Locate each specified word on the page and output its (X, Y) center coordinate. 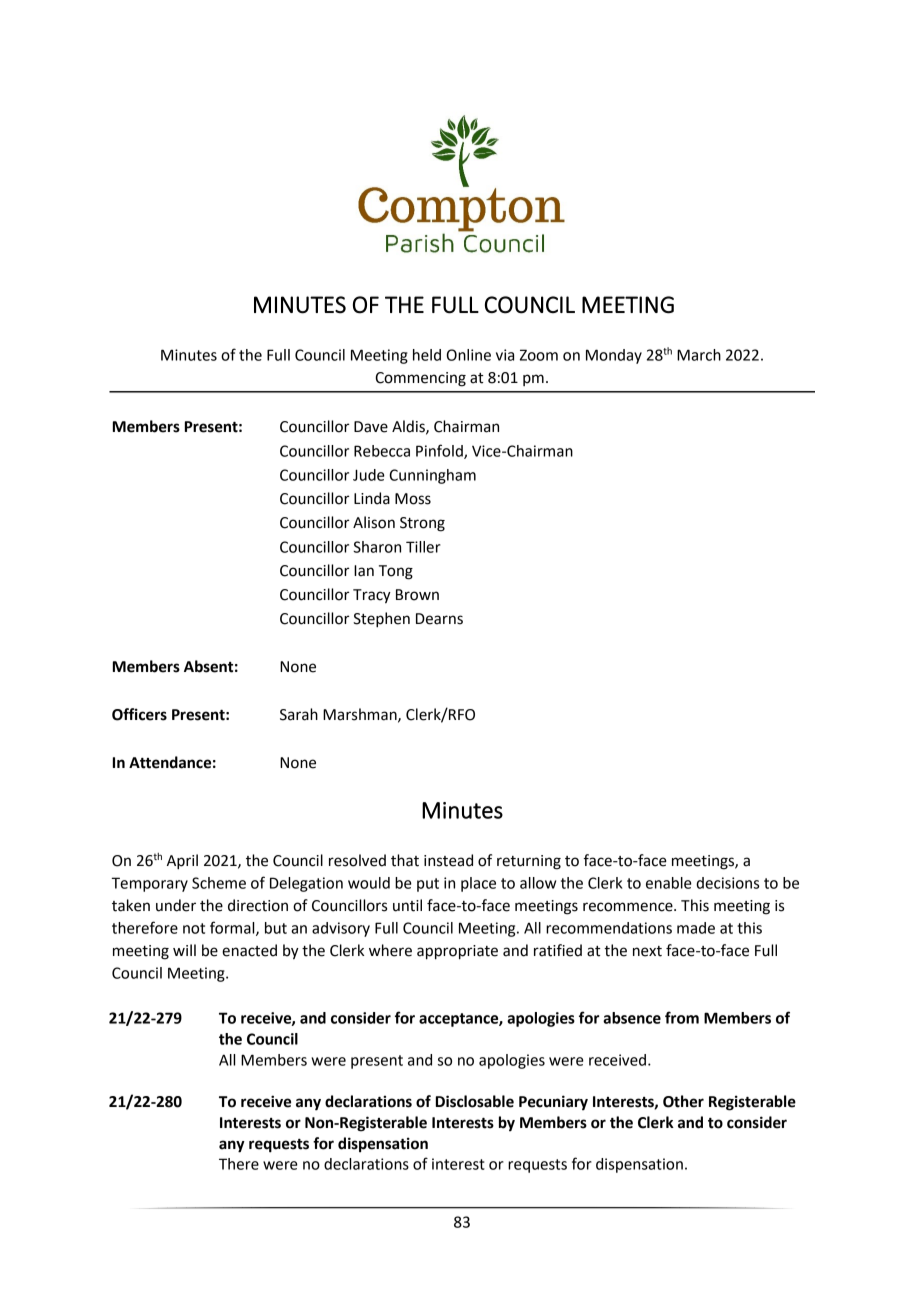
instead (448, 860)
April (182, 862)
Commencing (420, 379)
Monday (614, 356)
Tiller (423, 547)
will (184, 950)
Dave (371, 427)
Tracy (372, 596)
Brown (417, 595)
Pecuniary (553, 1102)
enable (669, 883)
